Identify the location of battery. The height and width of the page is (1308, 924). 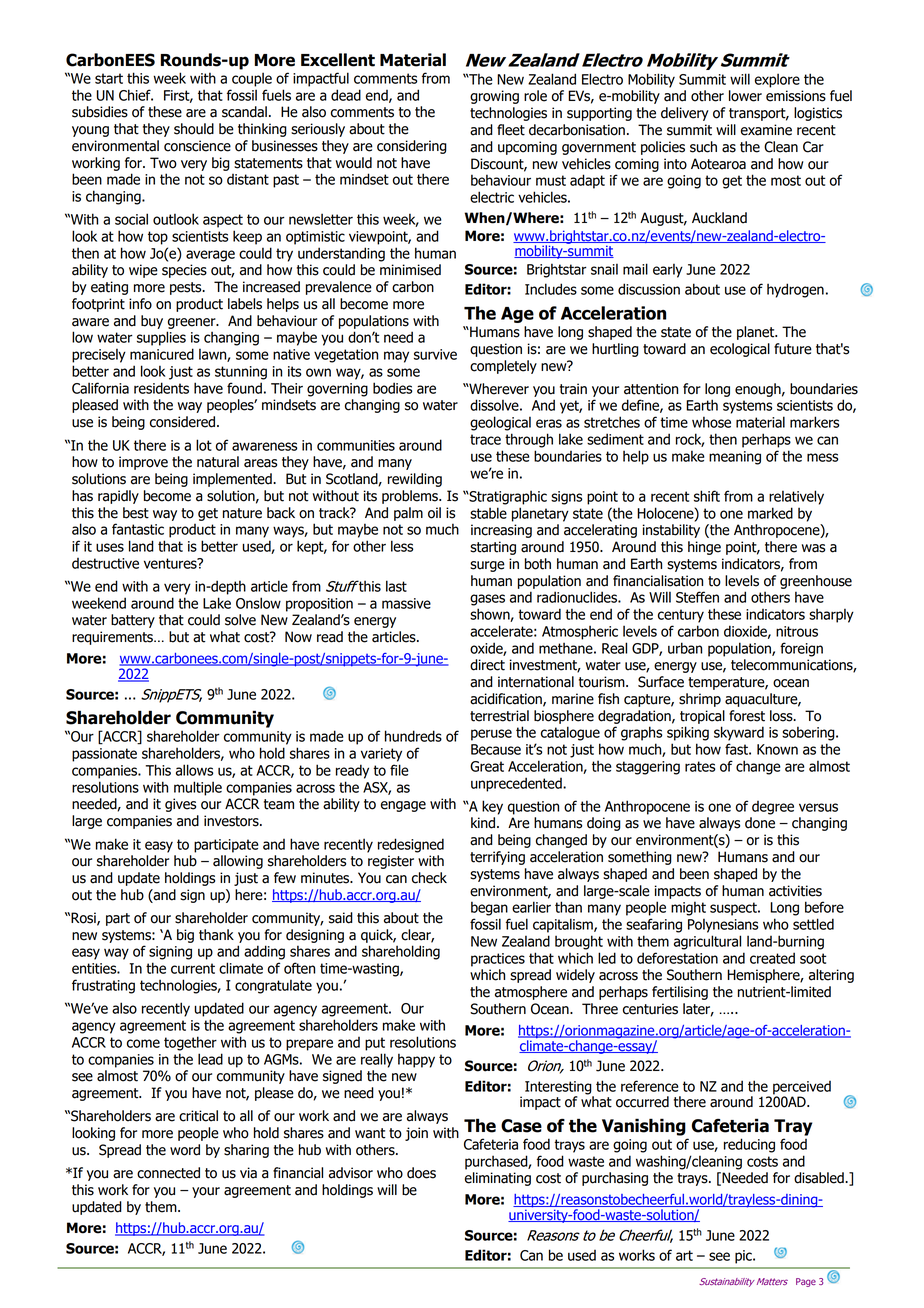
(133, 621).
